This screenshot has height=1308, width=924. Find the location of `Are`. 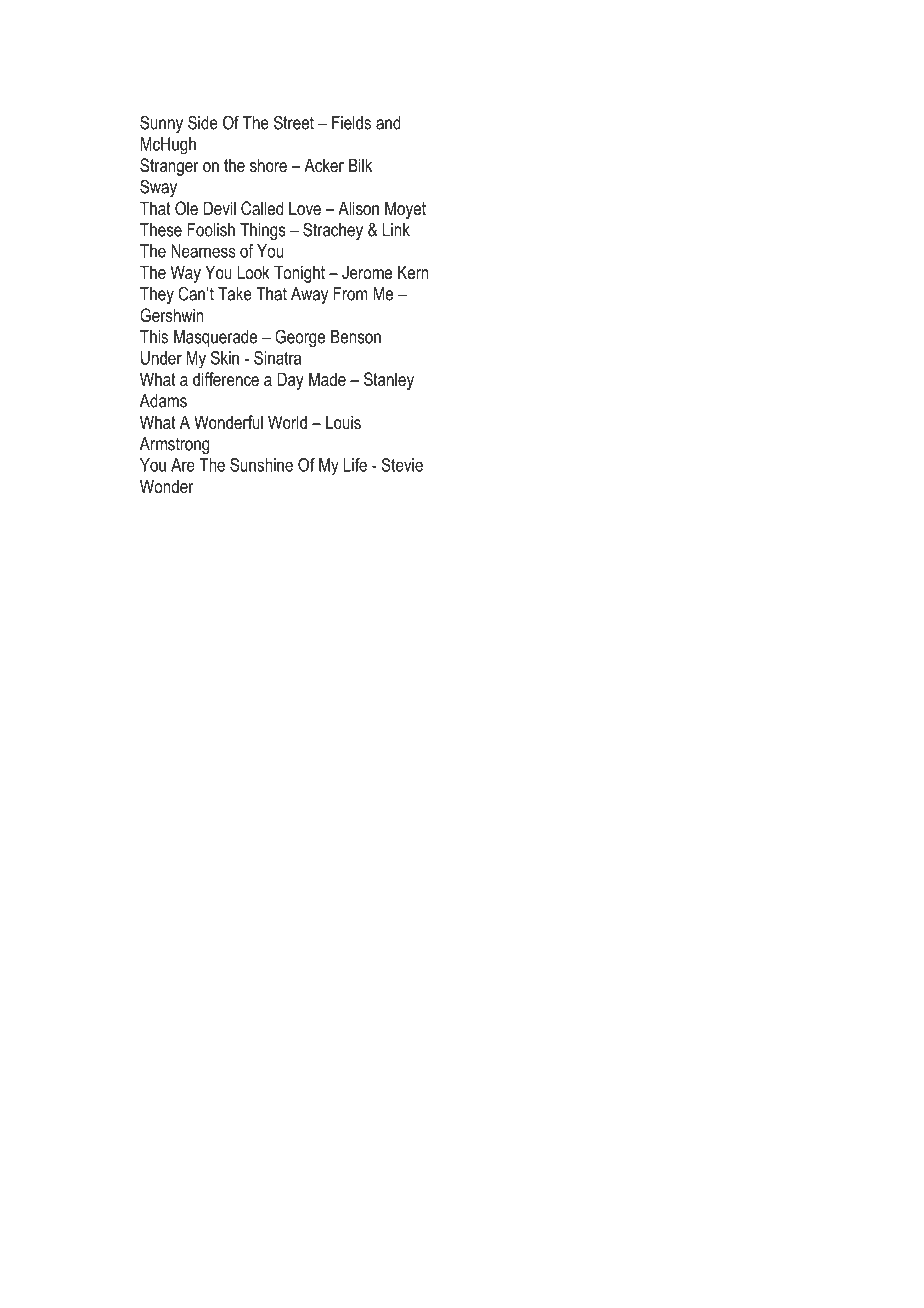

Are is located at coordinates (183, 465).
